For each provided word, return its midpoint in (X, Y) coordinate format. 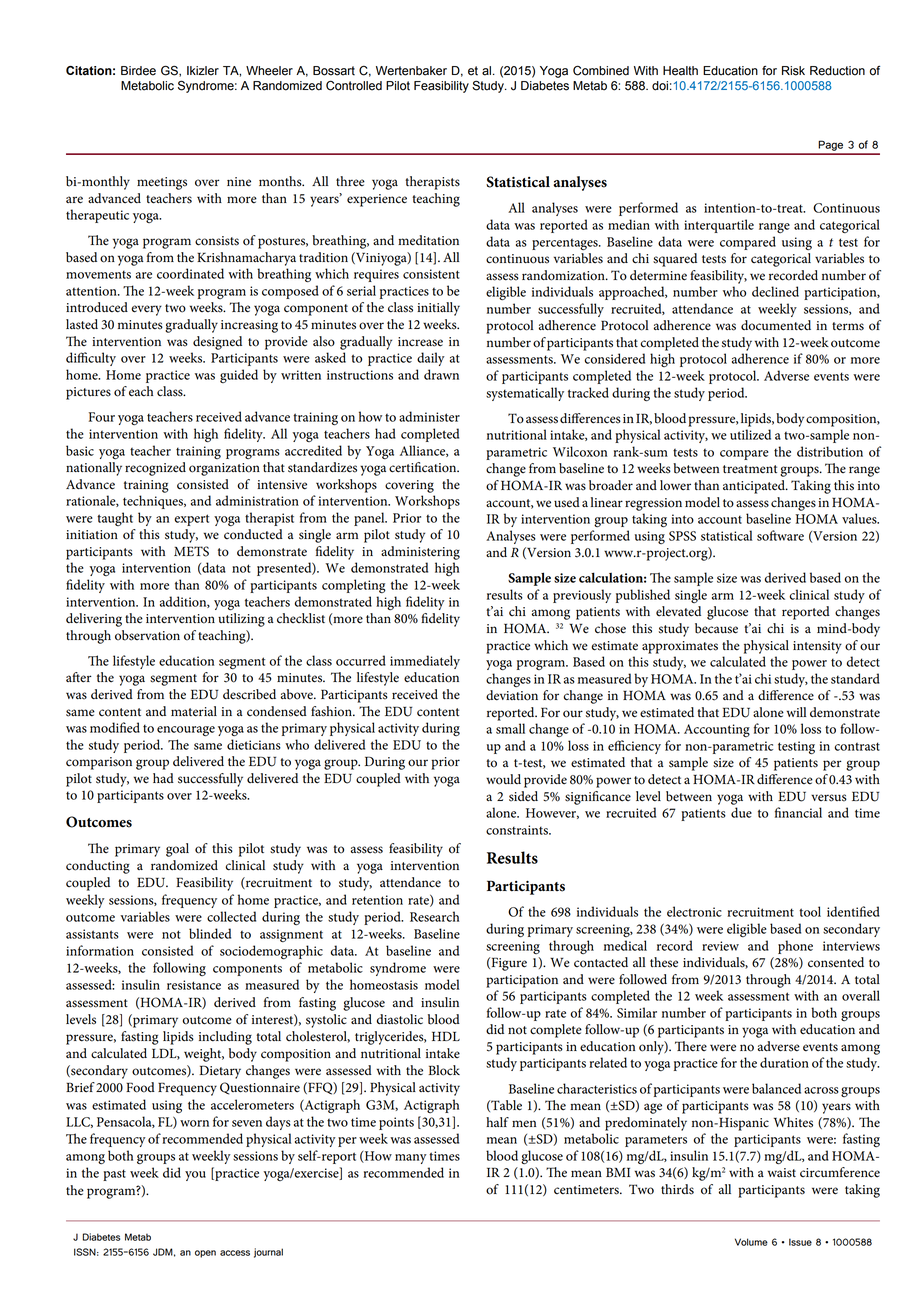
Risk (793, 71)
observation (147, 635)
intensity (817, 647)
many (411, 1159)
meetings (162, 183)
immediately (425, 662)
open (205, 1254)
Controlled (354, 85)
